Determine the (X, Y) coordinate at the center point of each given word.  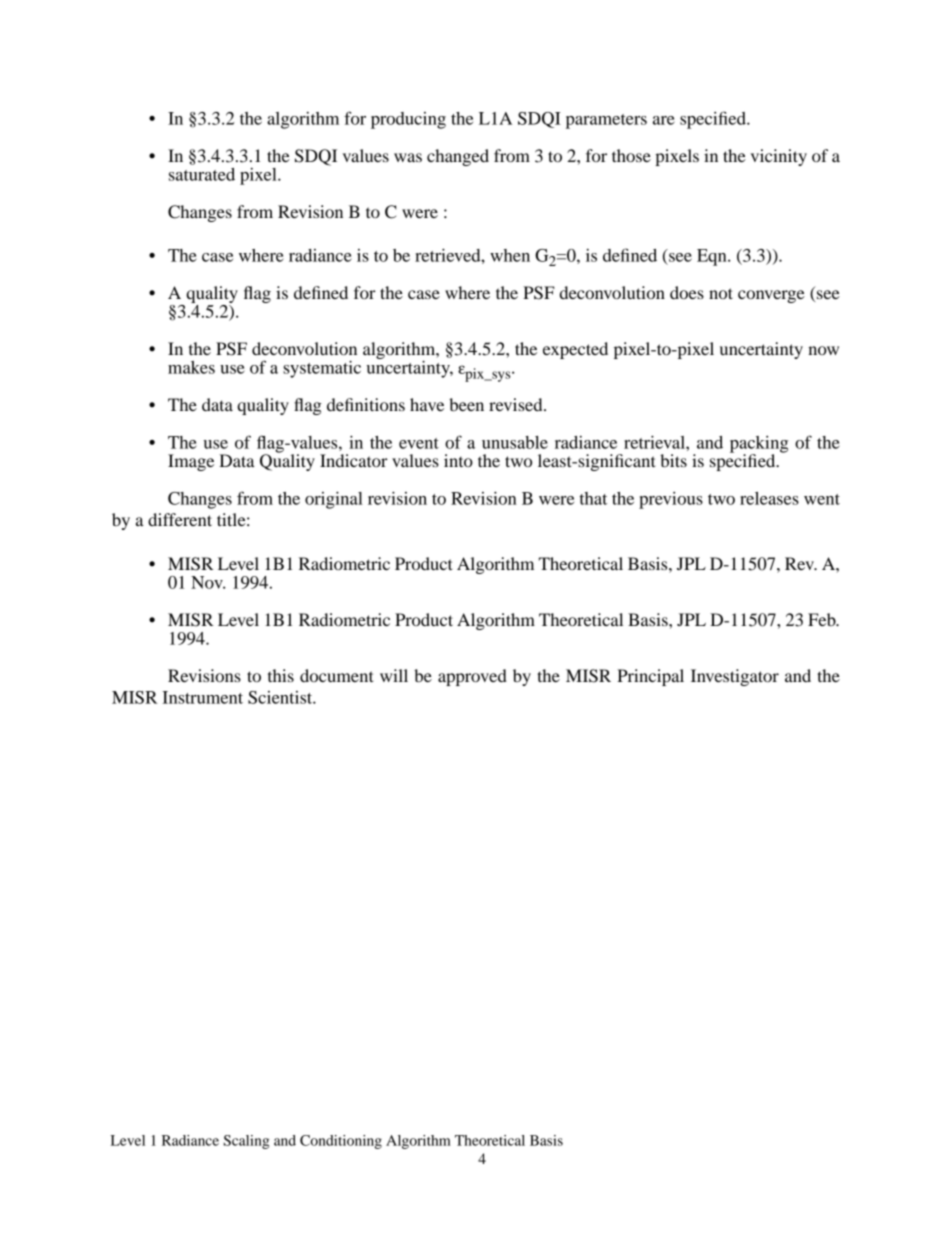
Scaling (246, 1142)
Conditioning (341, 1142)
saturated (202, 174)
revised (517, 404)
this (281, 675)
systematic (322, 369)
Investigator (735, 677)
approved (472, 677)
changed (458, 157)
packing (759, 445)
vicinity (779, 157)
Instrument (202, 697)
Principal (650, 677)
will (394, 675)
